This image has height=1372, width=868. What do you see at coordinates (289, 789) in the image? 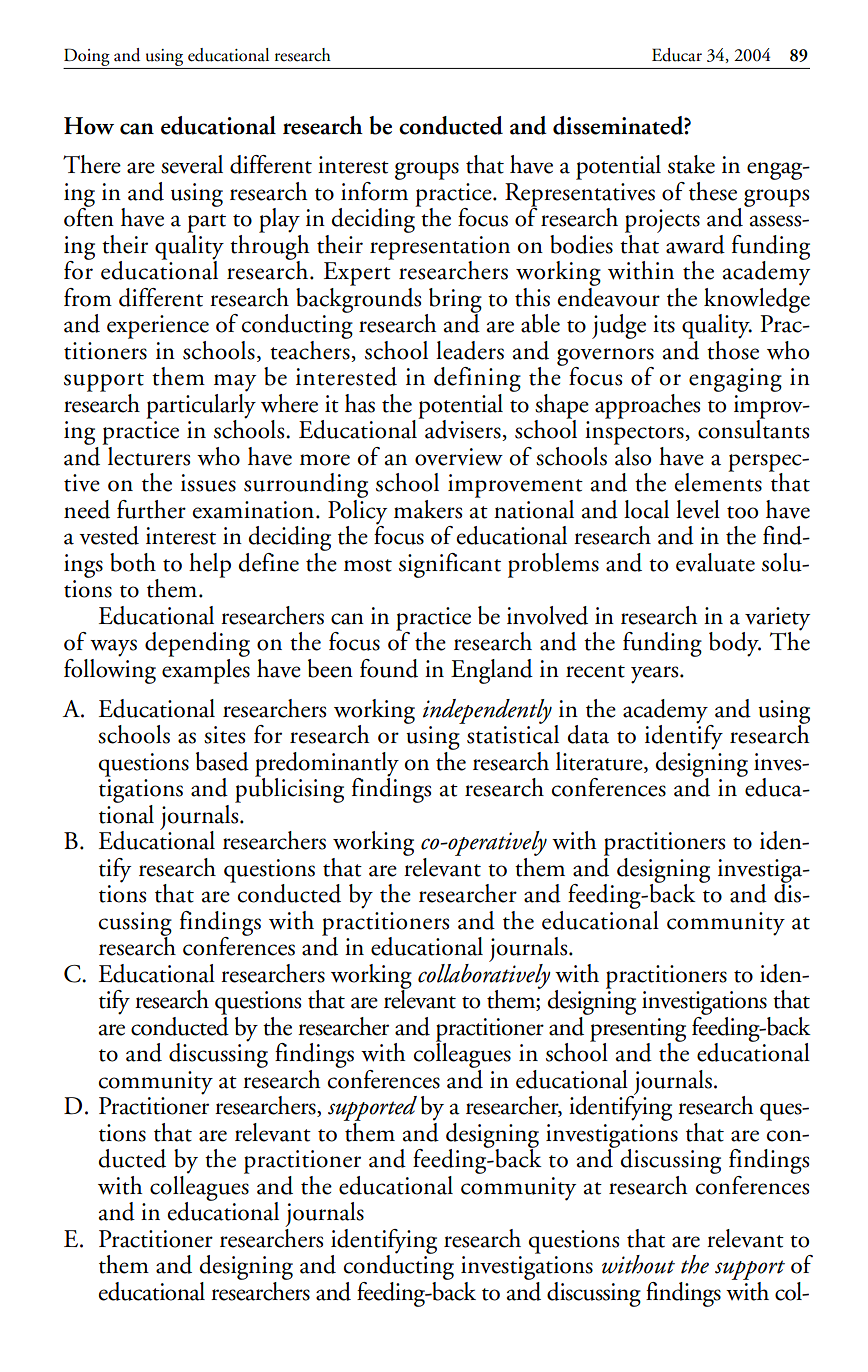
I see `publicising` at bounding box center [289, 789].
